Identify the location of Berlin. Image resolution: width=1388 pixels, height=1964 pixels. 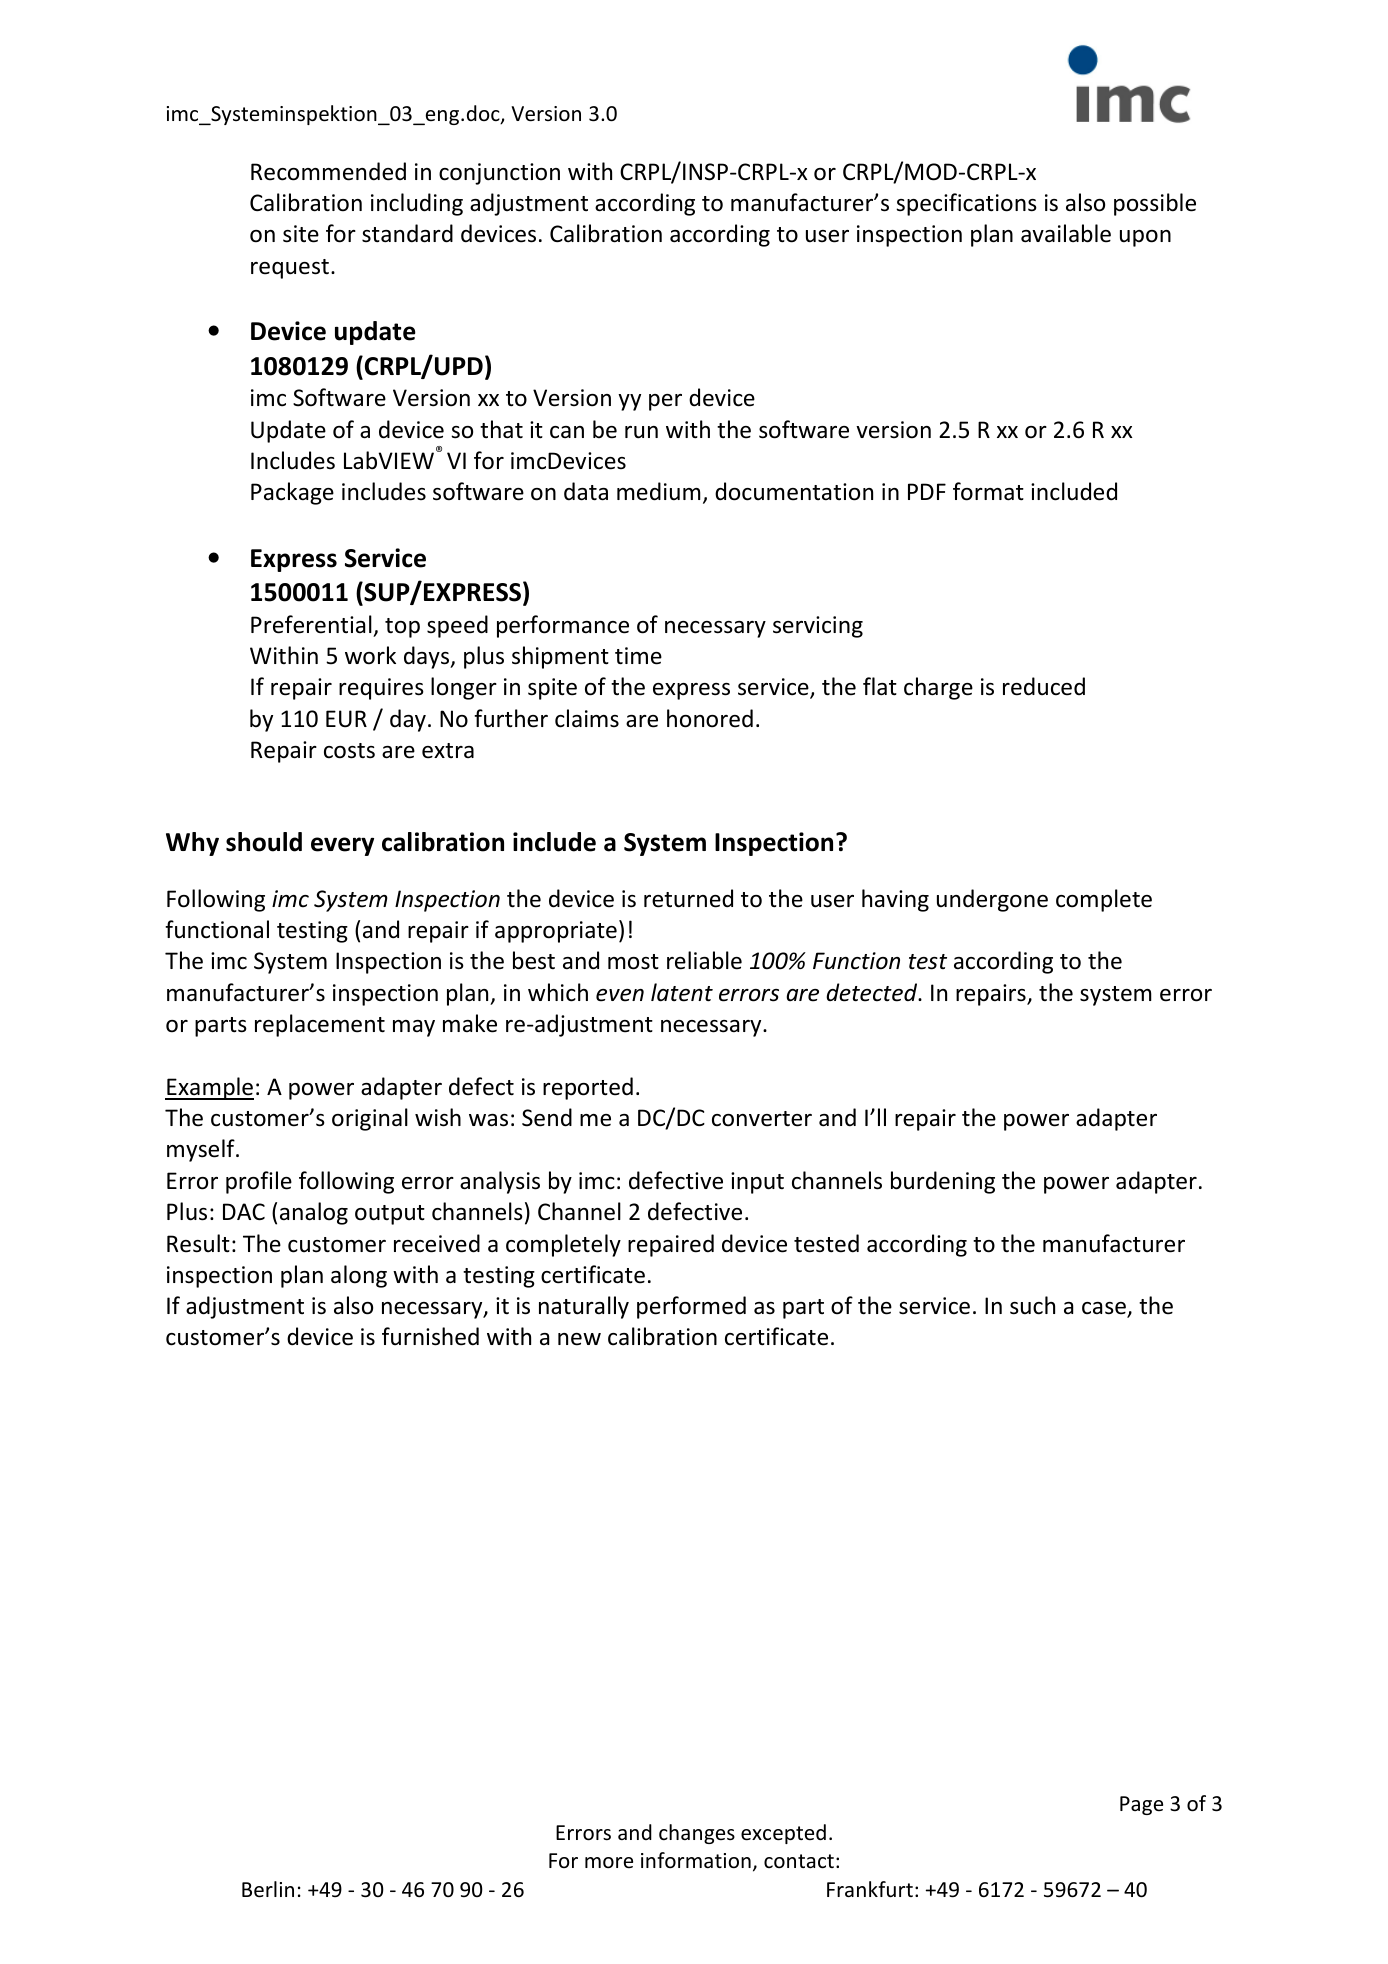
(268, 1889).
